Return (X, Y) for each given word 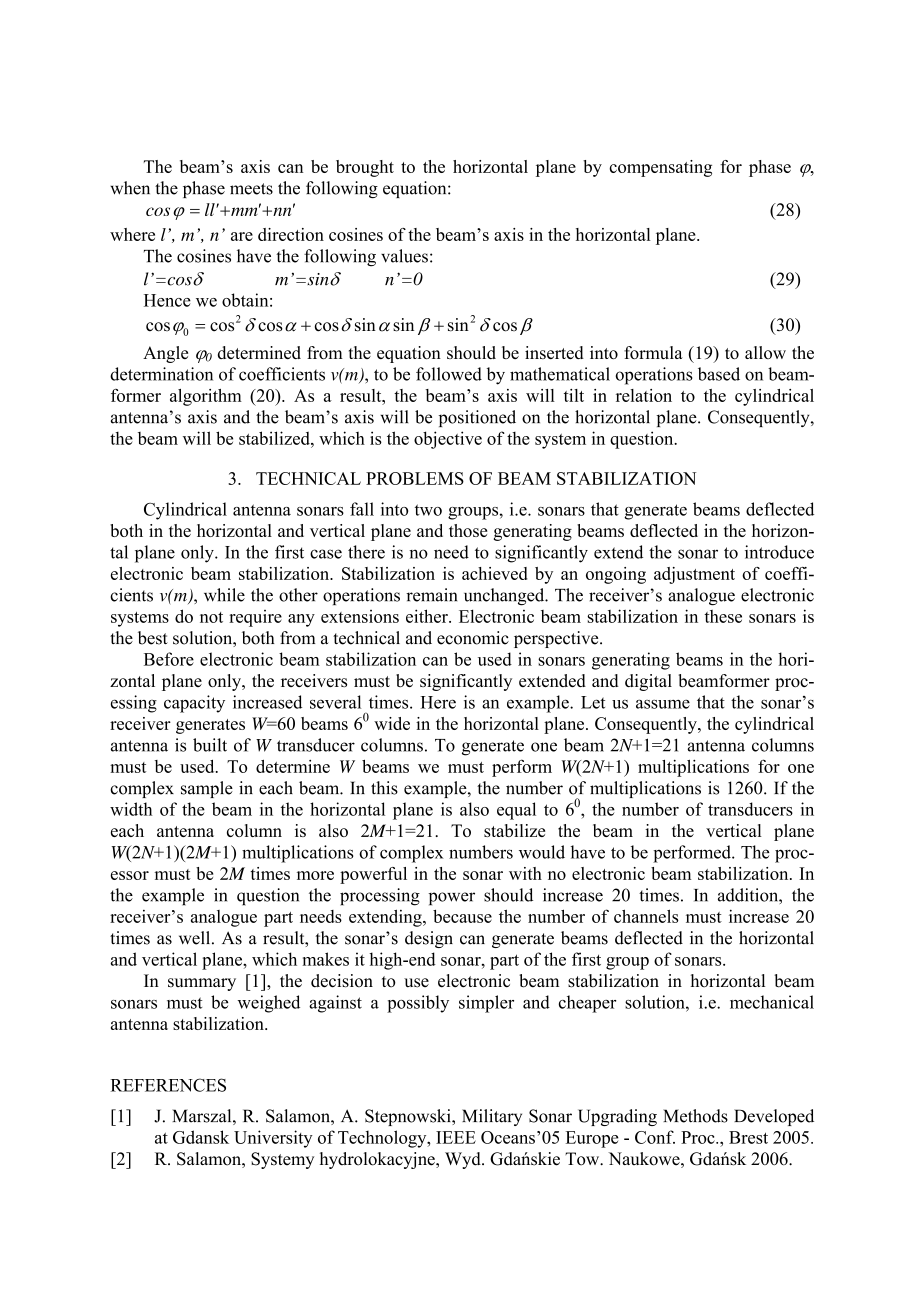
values (404, 256)
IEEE (456, 1137)
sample (207, 789)
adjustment (694, 575)
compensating (660, 168)
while (224, 595)
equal (516, 811)
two (428, 510)
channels (646, 916)
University (273, 1139)
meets (251, 189)
